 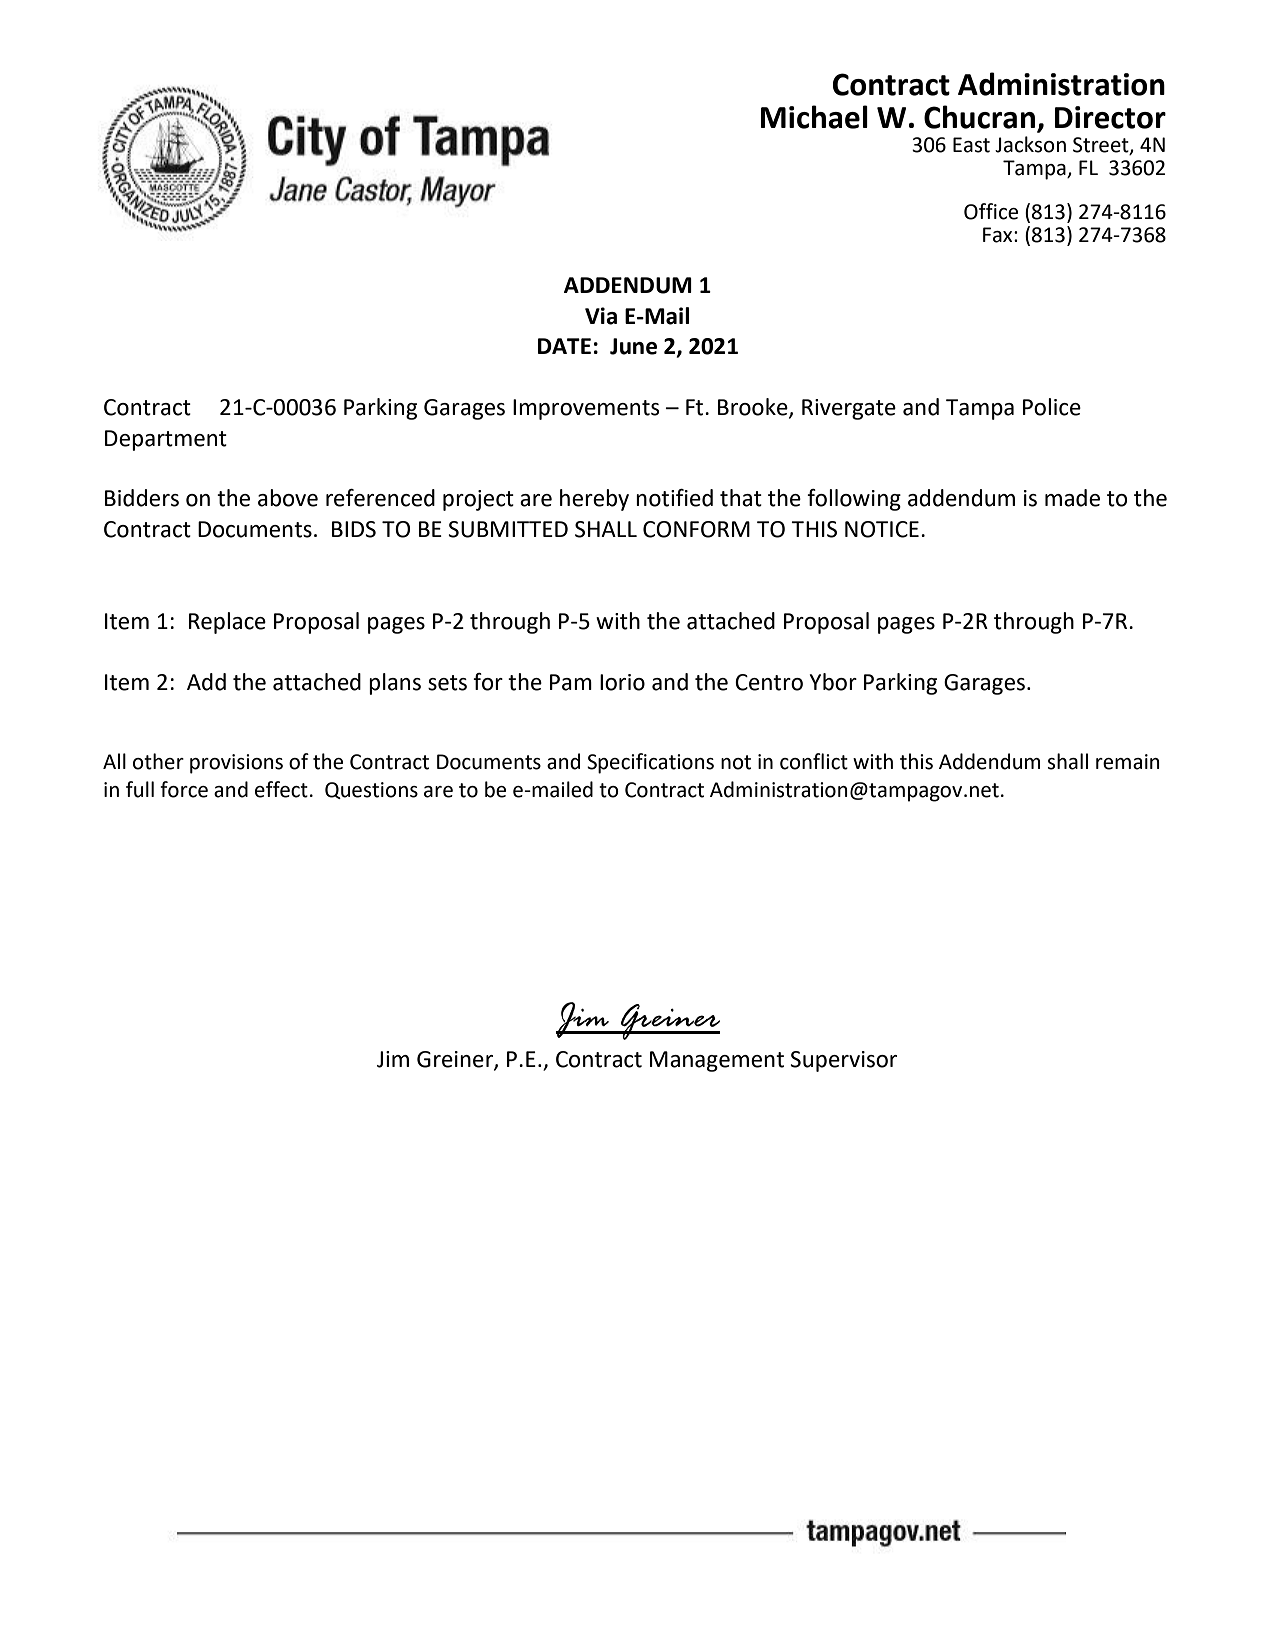 I want to click on CONFORM, so click(x=696, y=529).
